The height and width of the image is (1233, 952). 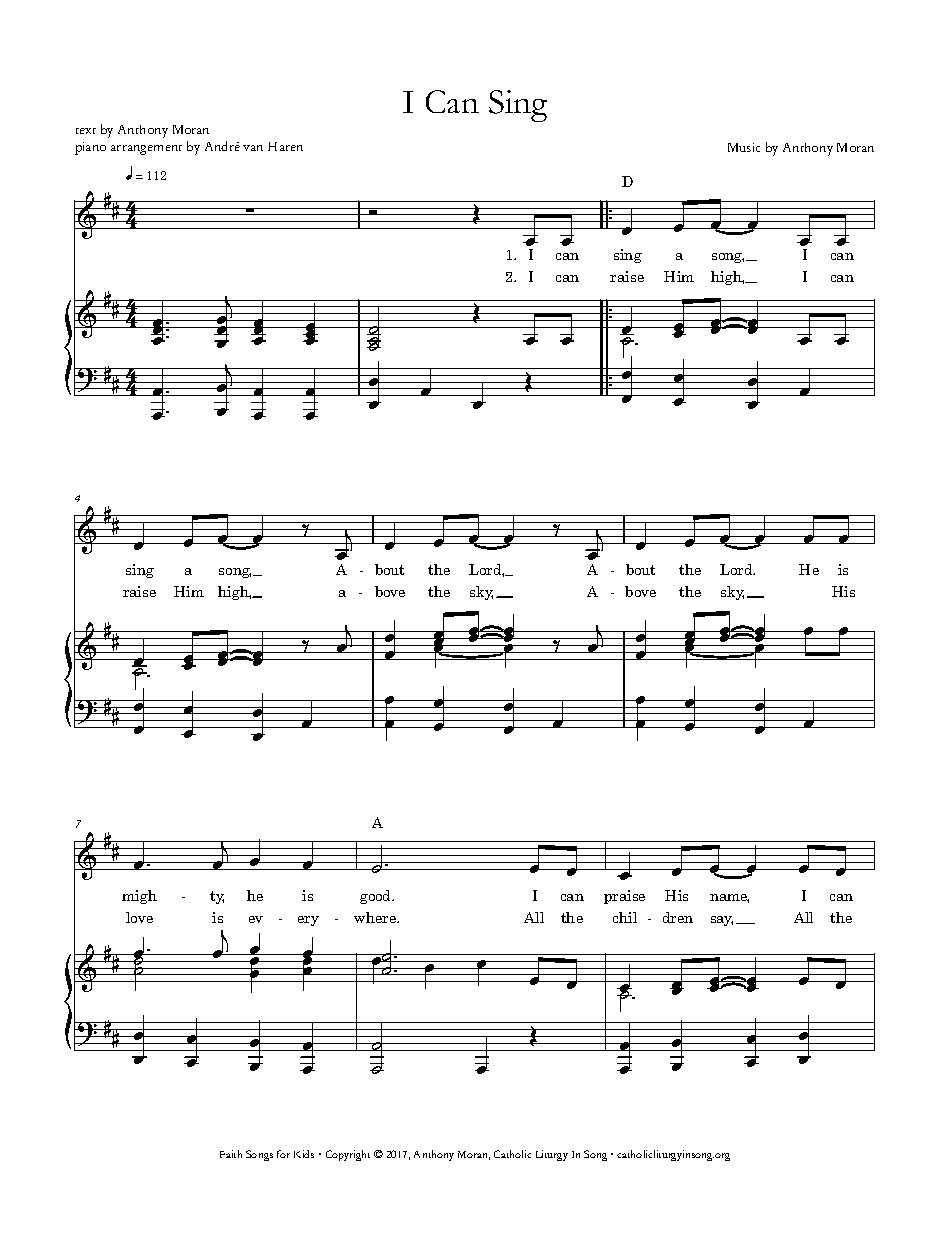 What do you see at coordinates (283, 1154) in the image?
I see `for` at bounding box center [283, 1154].
